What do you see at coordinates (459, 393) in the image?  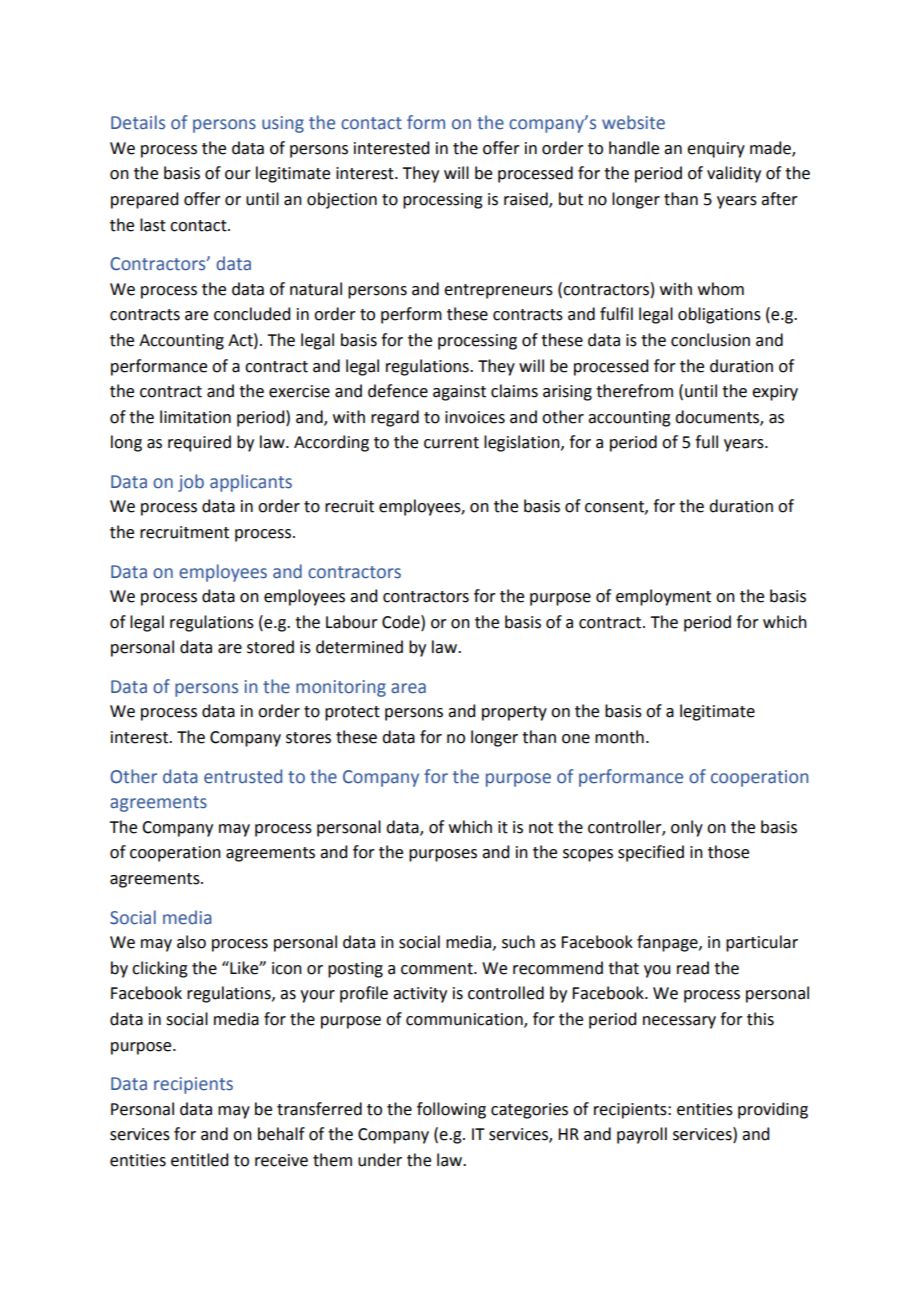 I see `against` at bounding box center [459, 393].
